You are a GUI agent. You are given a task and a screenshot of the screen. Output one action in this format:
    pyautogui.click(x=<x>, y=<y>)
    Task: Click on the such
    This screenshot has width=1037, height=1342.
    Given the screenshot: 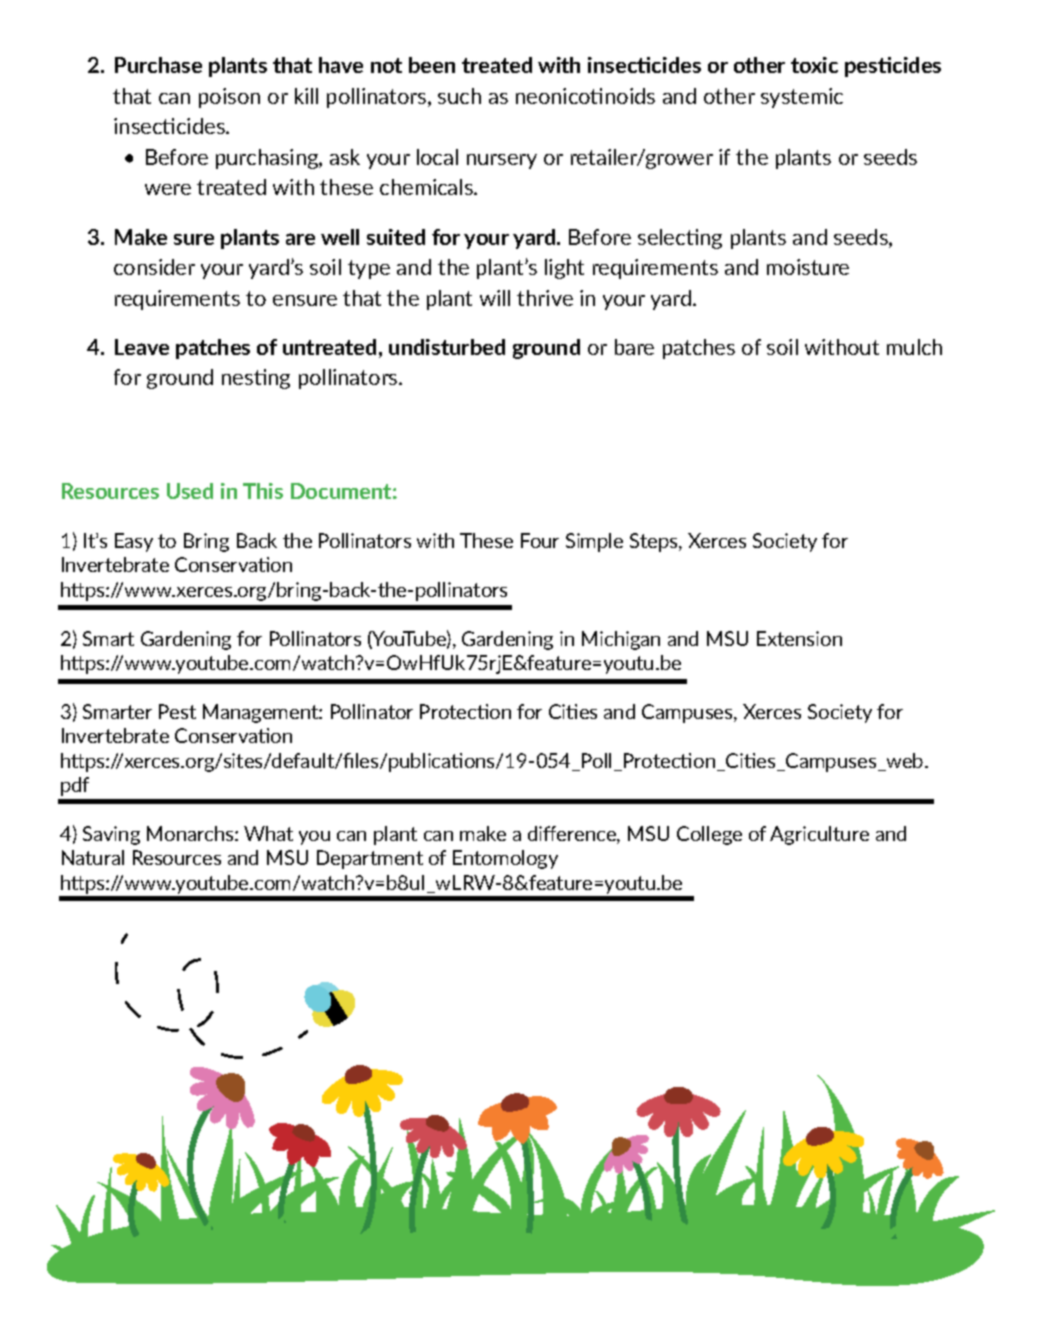 What is the action you would take?
    pyautogui.click(x=459, y=96)
